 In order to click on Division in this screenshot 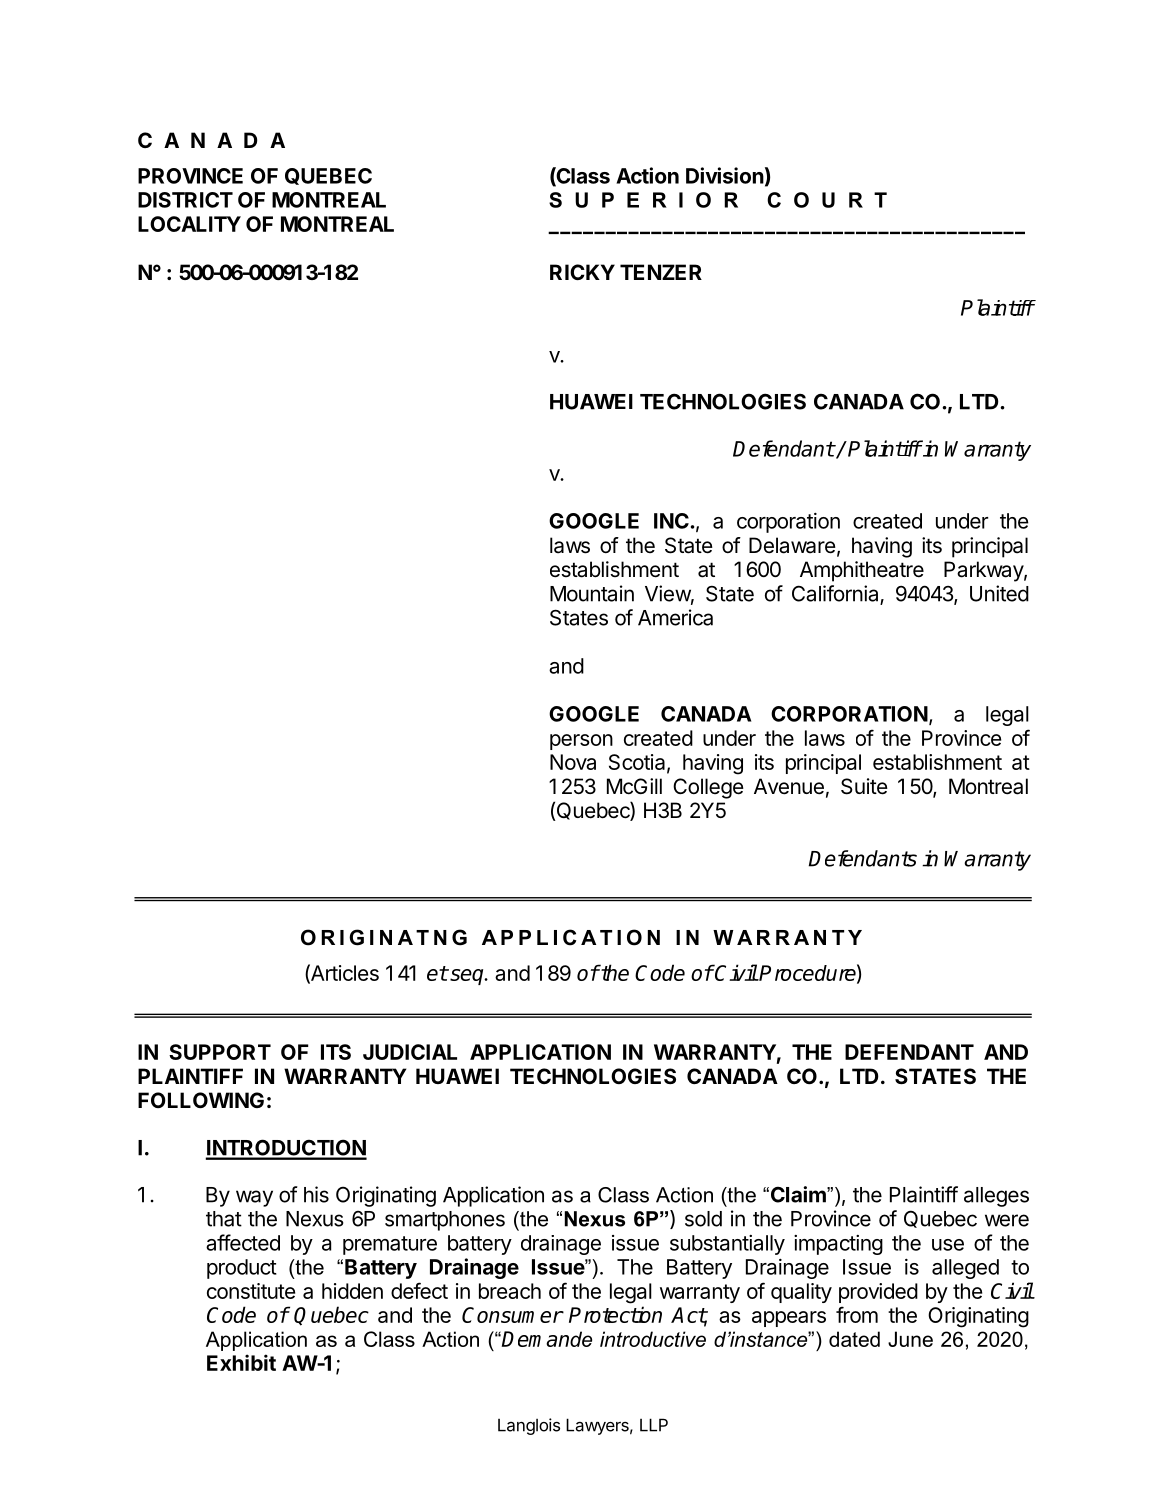, I will do `click(725, 175)`.
